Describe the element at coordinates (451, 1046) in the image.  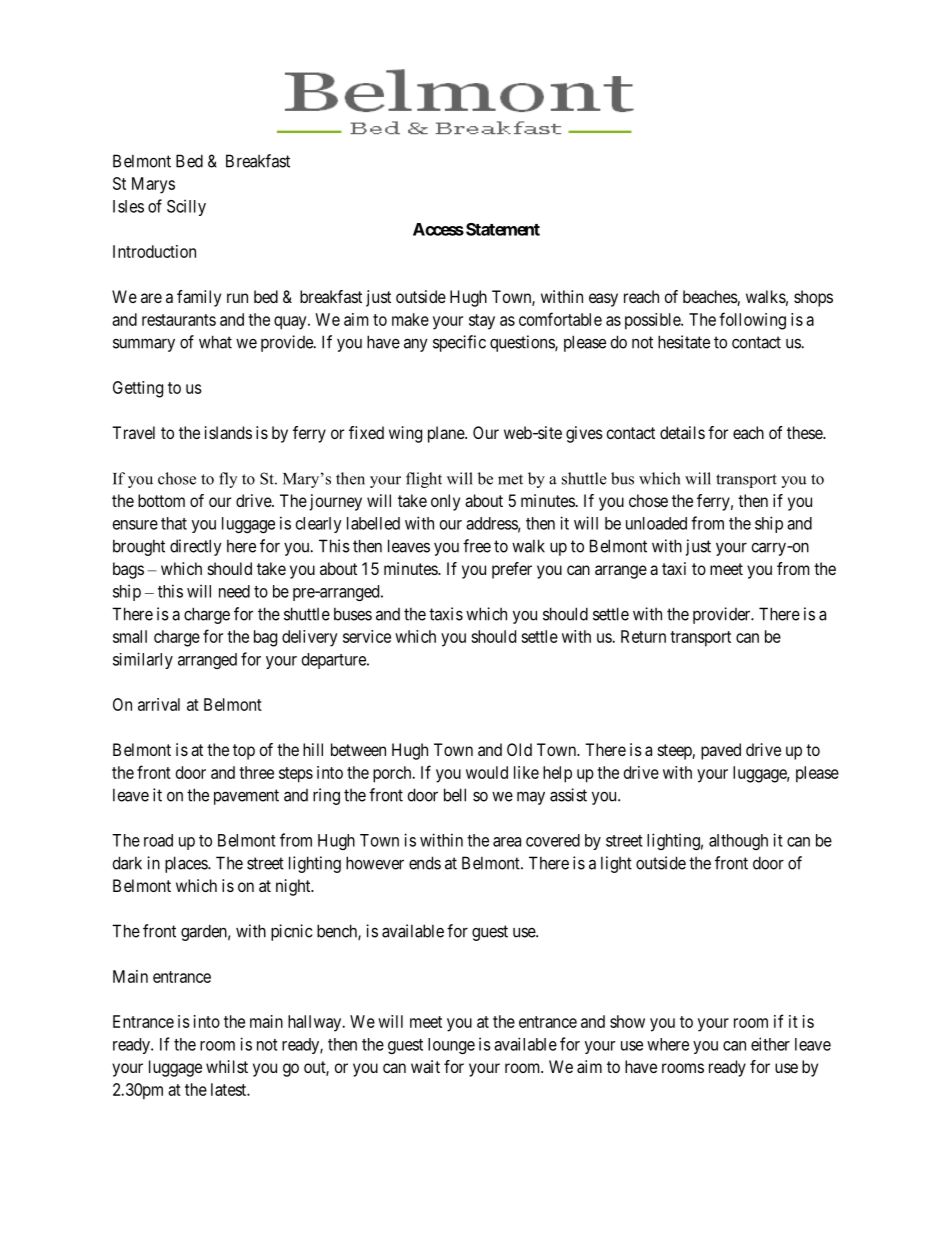
I see `lounge` at that location.
